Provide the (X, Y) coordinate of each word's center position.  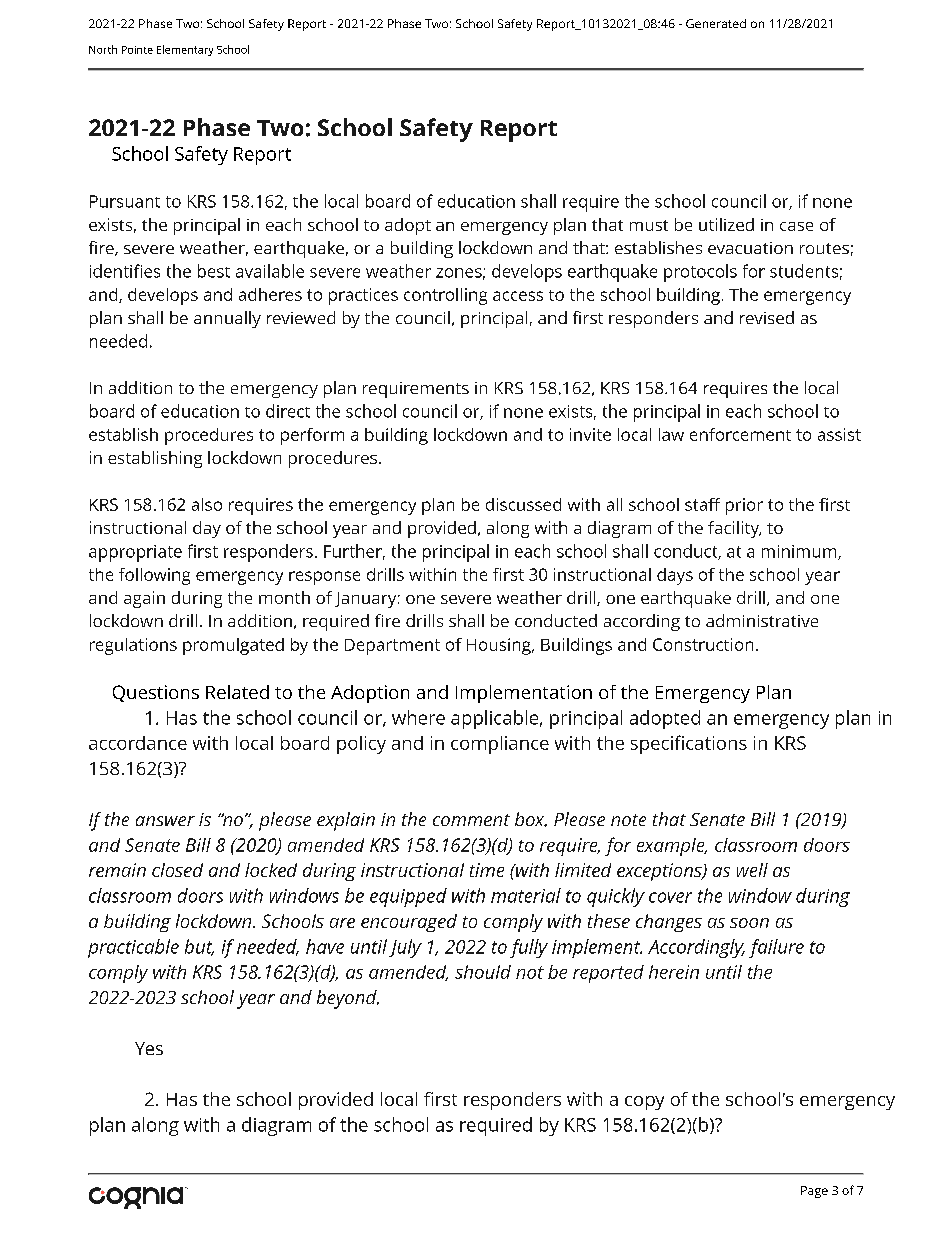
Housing (500, 646)
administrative (762, 620)
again (144, 599)
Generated (716, 23)
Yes (149, 1048)
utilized (726, 224)
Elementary (185, 50)
